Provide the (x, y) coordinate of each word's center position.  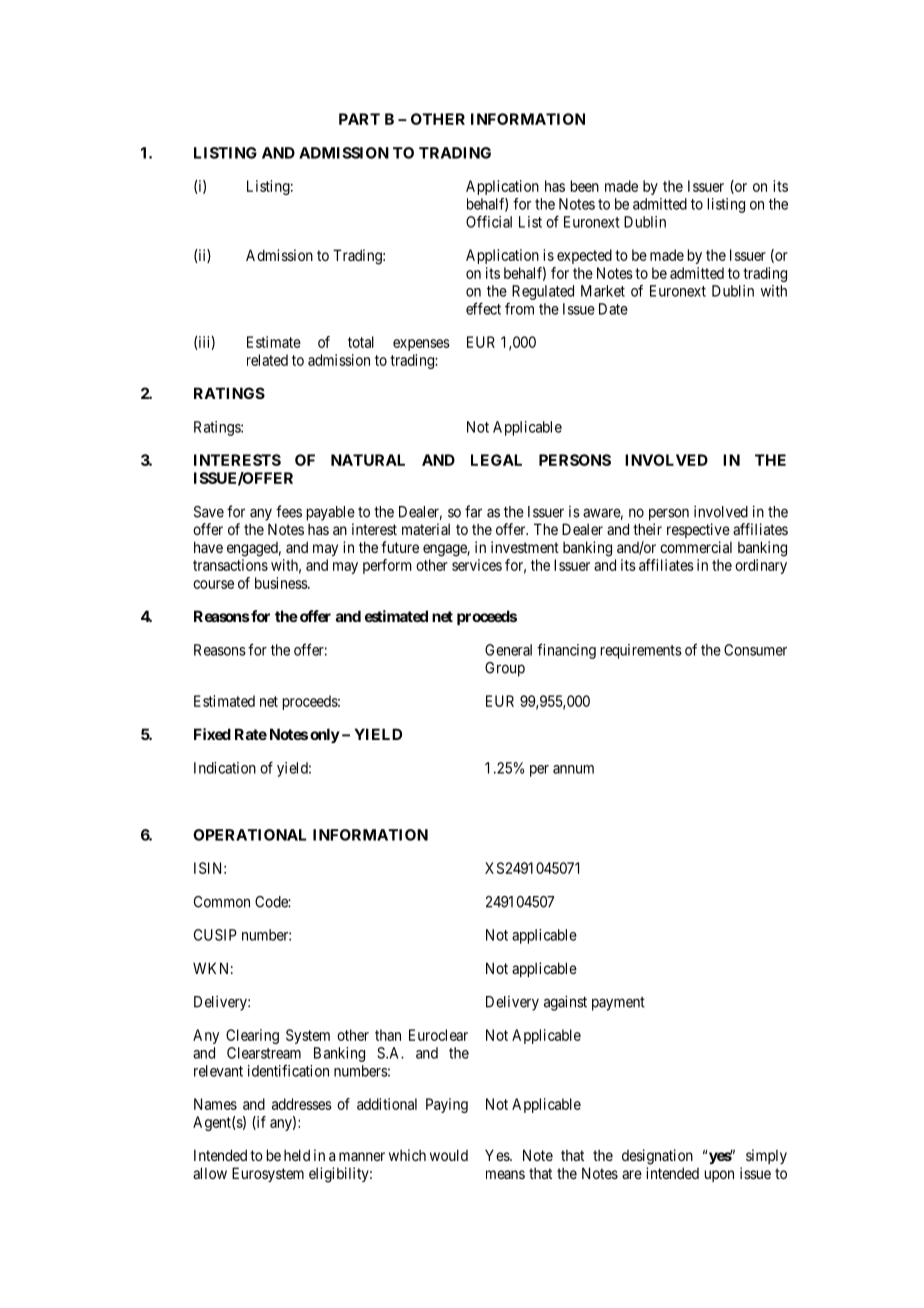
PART (359, 119)
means (505, 1174)
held (297, 1155)
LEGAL (496, 460)
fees (289, 511)
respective (698, 530)
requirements (641, 651)
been (585, 186)
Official (489, 221)
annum (573, 769)
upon (719, 1176)
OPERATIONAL (249, 835)
